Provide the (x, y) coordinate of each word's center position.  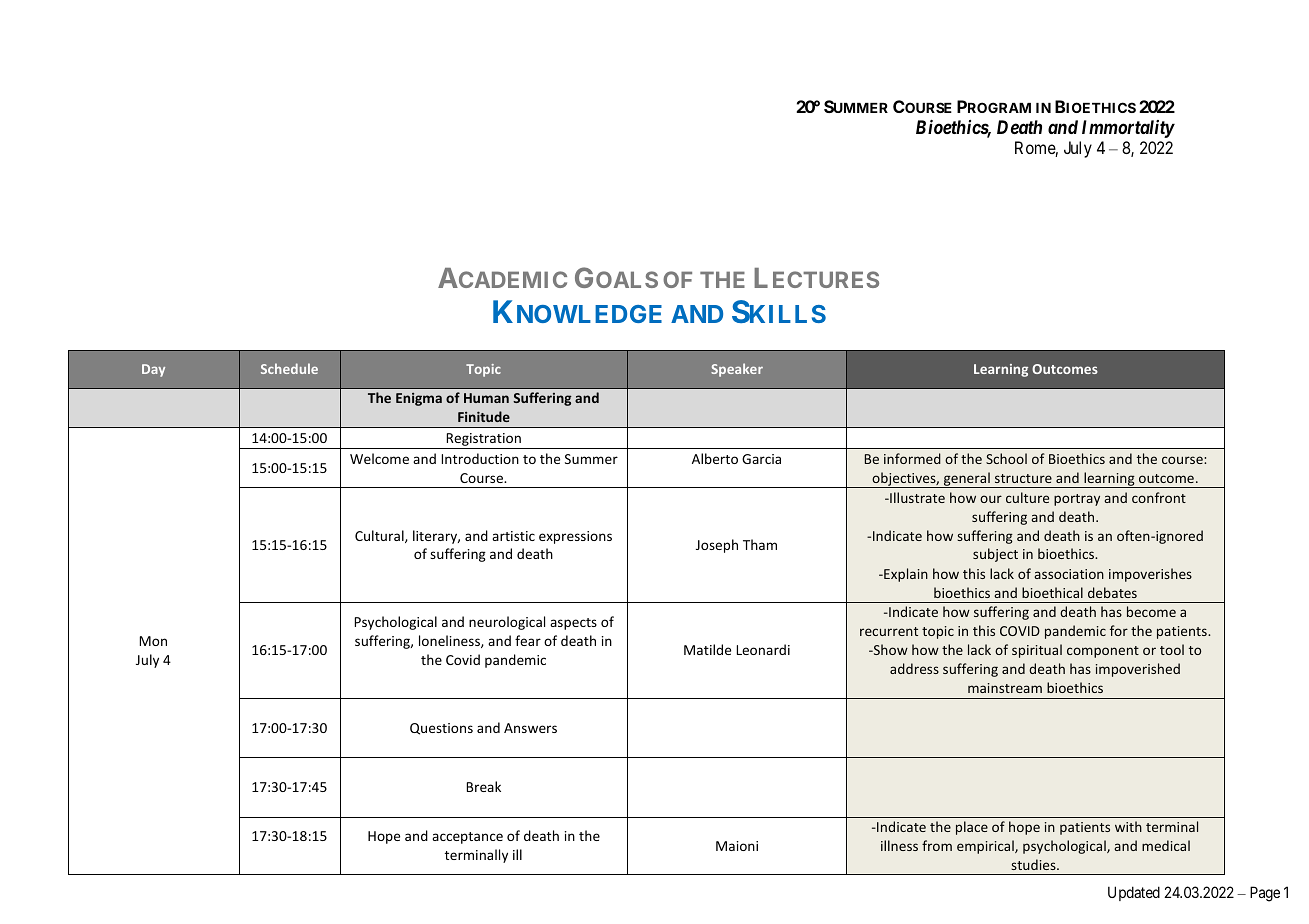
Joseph (717, 546)
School (1006, 458)
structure (1023, 478)
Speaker (737, 370)
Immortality (1128, 129)
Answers (530, 728)
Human (486, 398)
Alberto (715, 458)
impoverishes (1150, 575)
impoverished (1138, 670)
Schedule (289, 368)
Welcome (379, 458)
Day (153, 370)
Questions (441, 729)
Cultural (380, 536)
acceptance (467, 838)
